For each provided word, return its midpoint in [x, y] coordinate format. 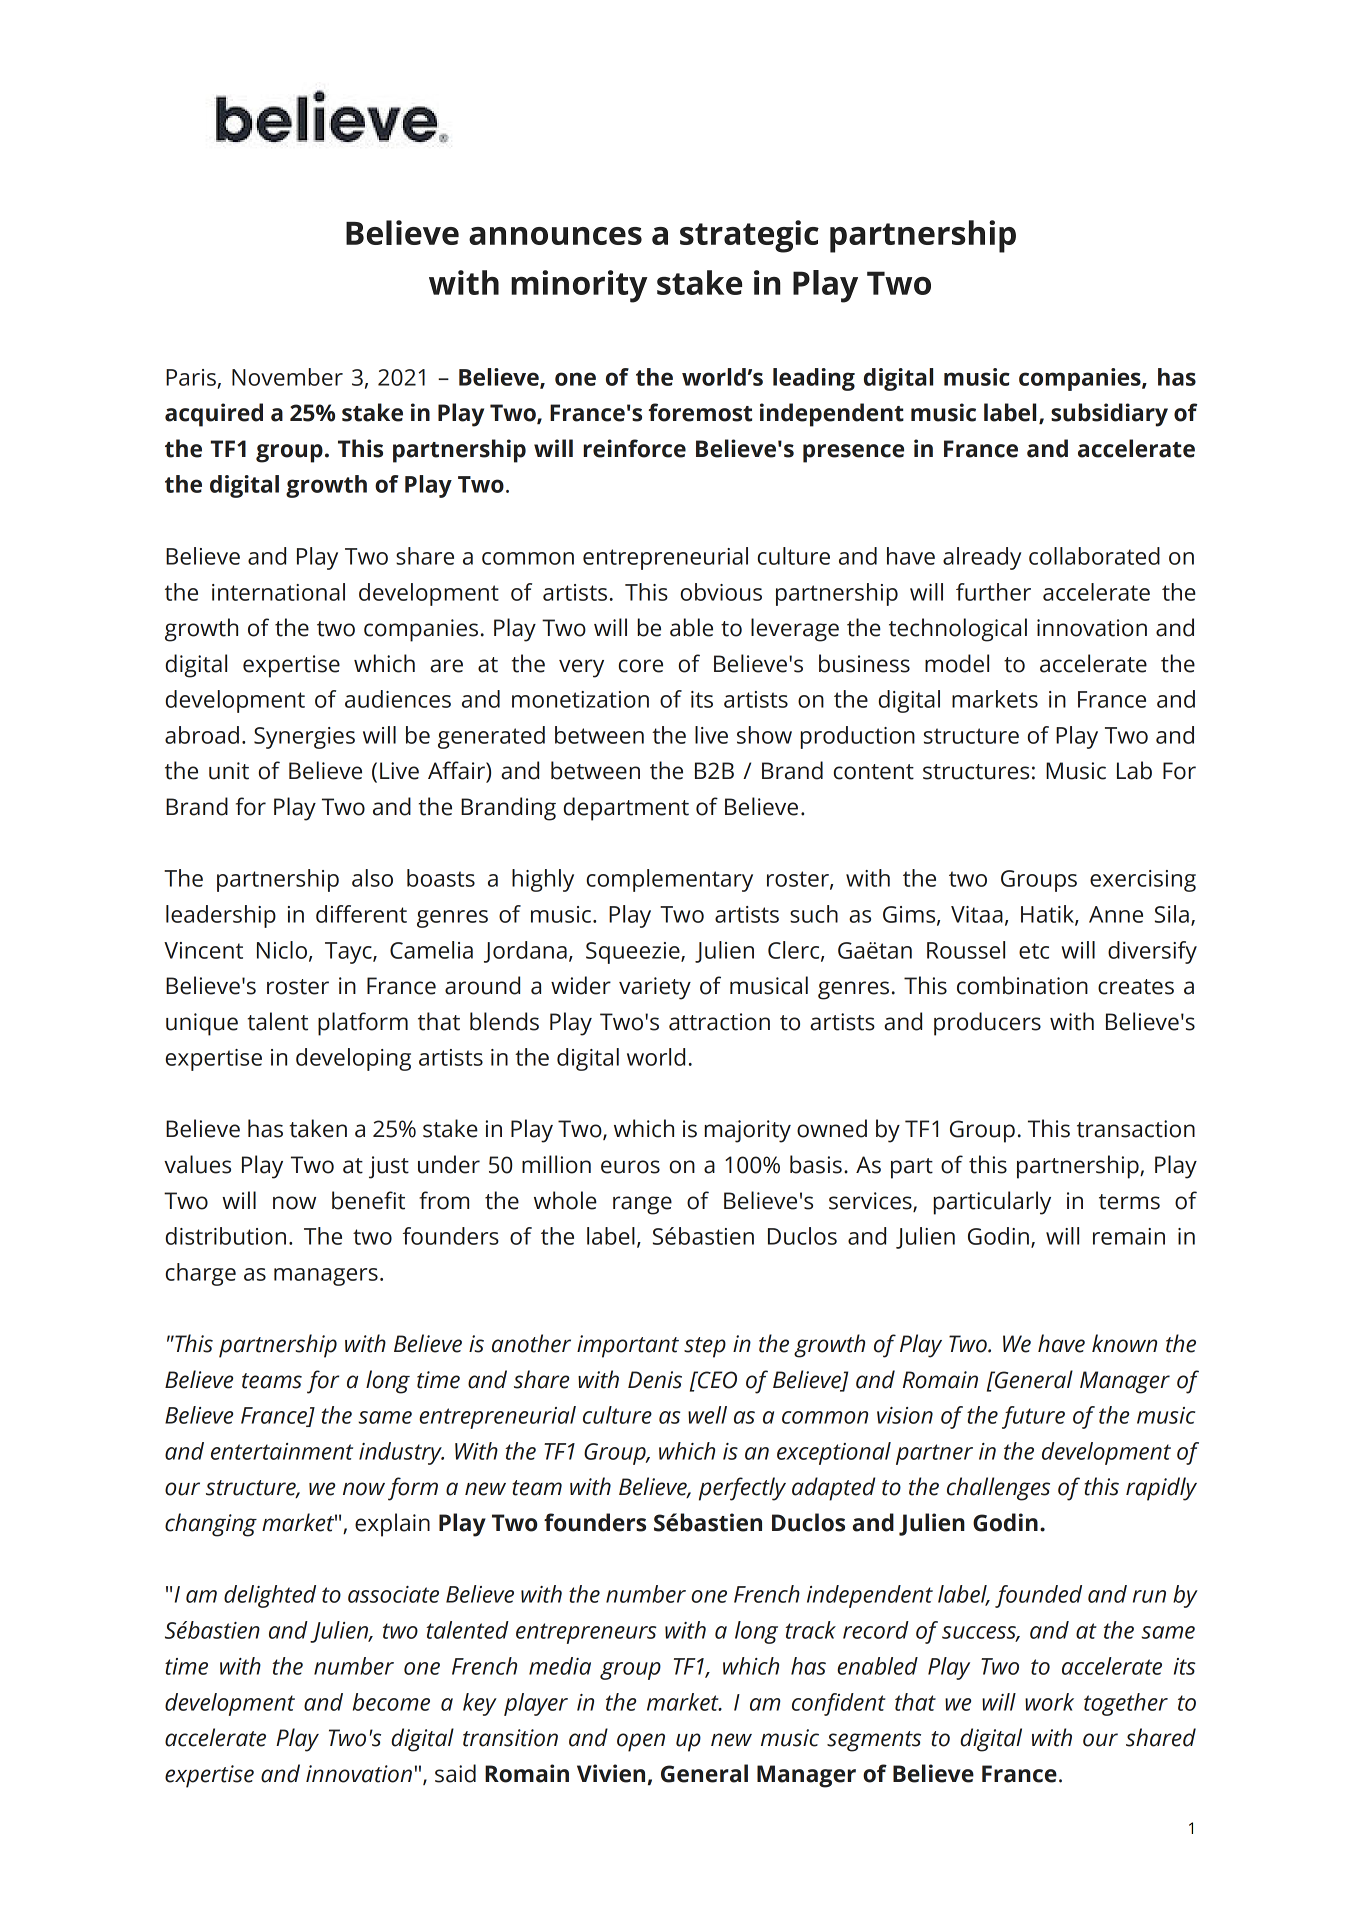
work [1049, 1702]
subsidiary [1109, 415]
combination [1022, 985]
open [641, 1742]
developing [353, 1059]
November [287, 377]
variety [655, 988]
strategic [749, 236]
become [391, 1702]
